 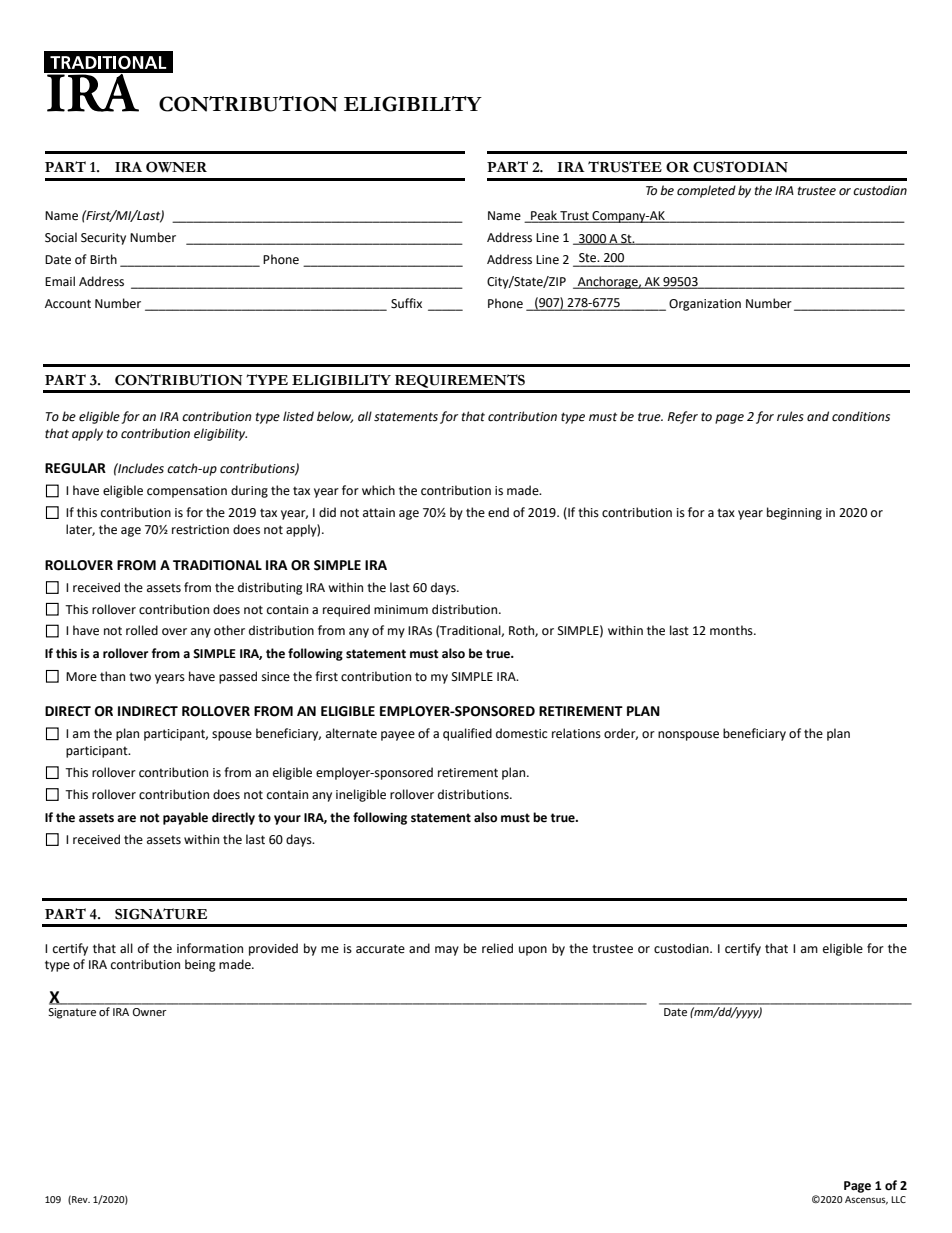 I want to click on relied, so click(x=497, y=948).
